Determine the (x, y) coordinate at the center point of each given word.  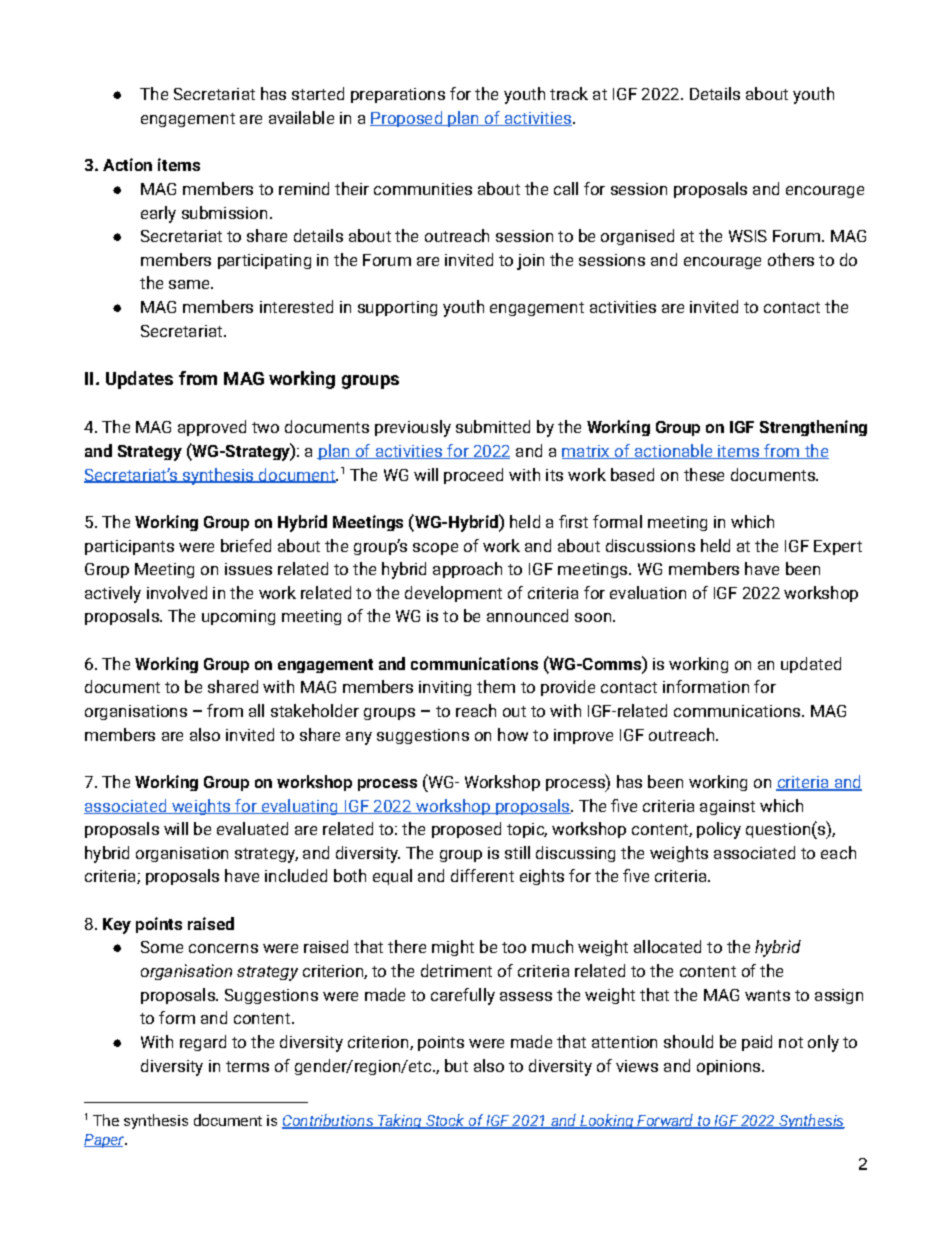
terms (247, 1066)
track (569, 93)
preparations (398, 95)
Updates (139, 380)
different (482, 875)
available (301, 117)
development (453, 594)
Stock (445, 1121)
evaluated (252, 828)
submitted (493, 426)
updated (811, 665)
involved (177, 592)
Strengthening (813, 428)
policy (719, 830)
